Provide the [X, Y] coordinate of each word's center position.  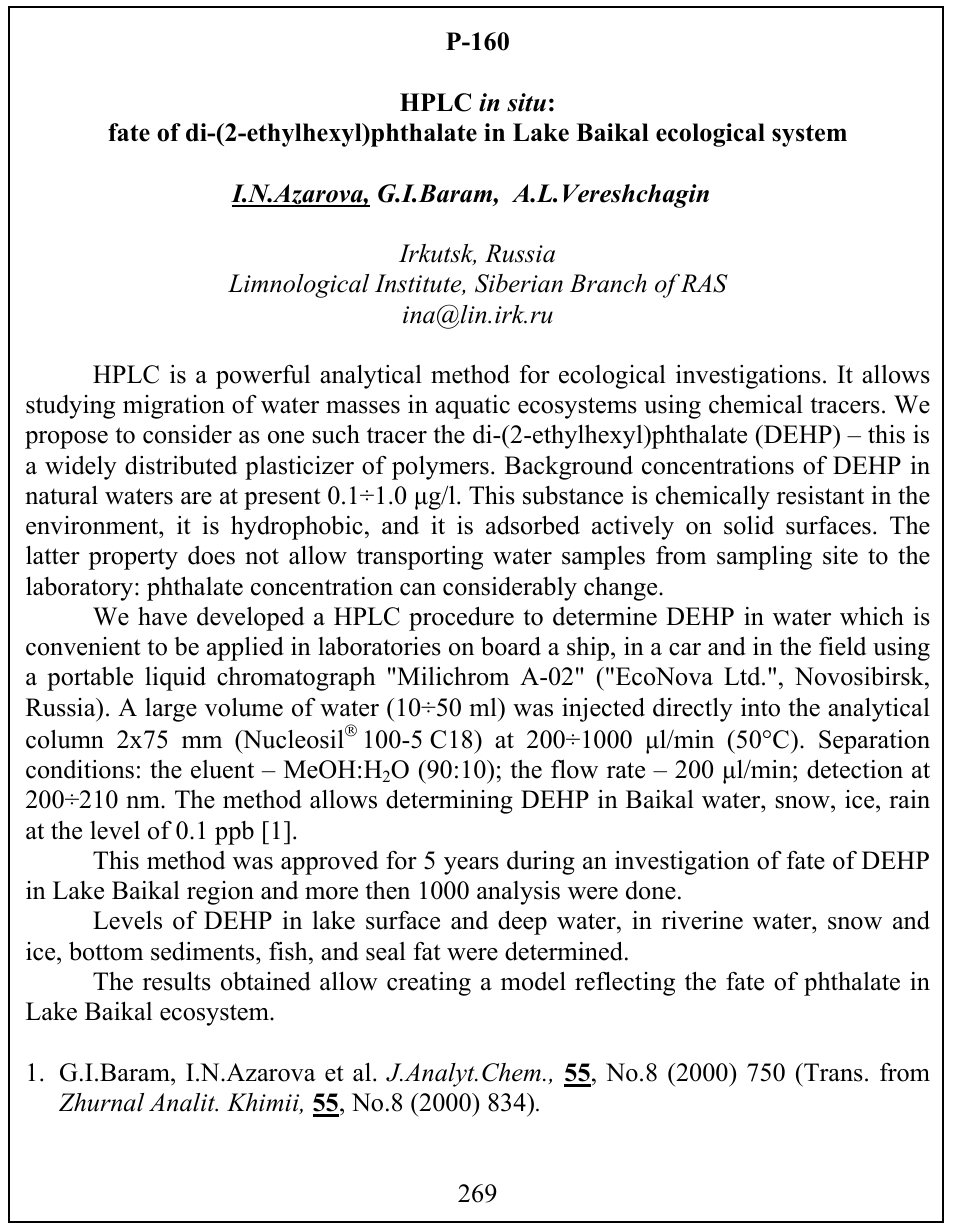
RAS [704, 283]
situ [526, 102]
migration [174, 407]
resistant [820, 495]
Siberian [519, 283]
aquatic [472, 407]
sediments [204, 951]
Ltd [743, 676]
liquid [175, 678]
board [511, 646]
